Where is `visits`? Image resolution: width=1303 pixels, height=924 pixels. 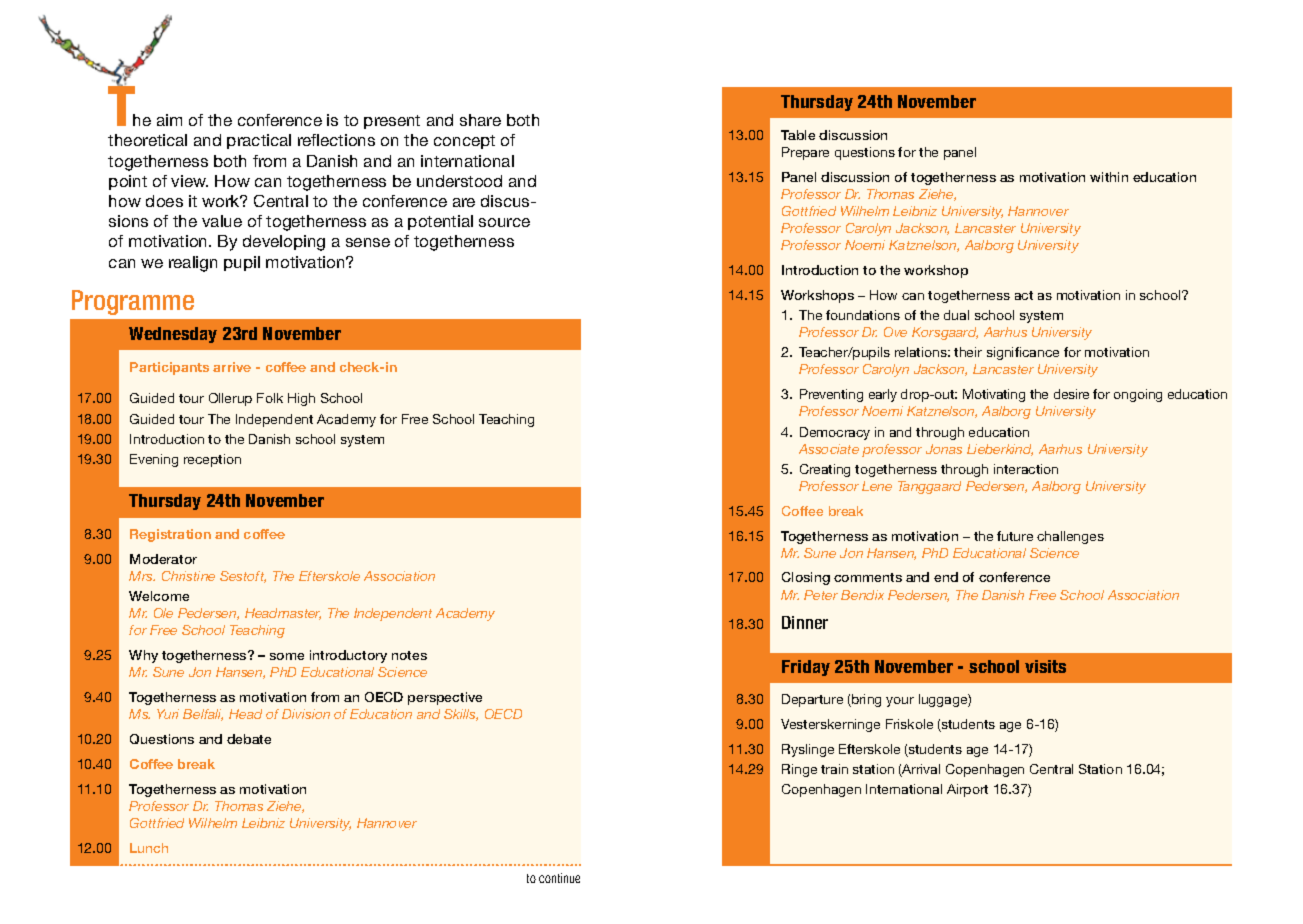
visits is located at coordinates (1045, 666).
